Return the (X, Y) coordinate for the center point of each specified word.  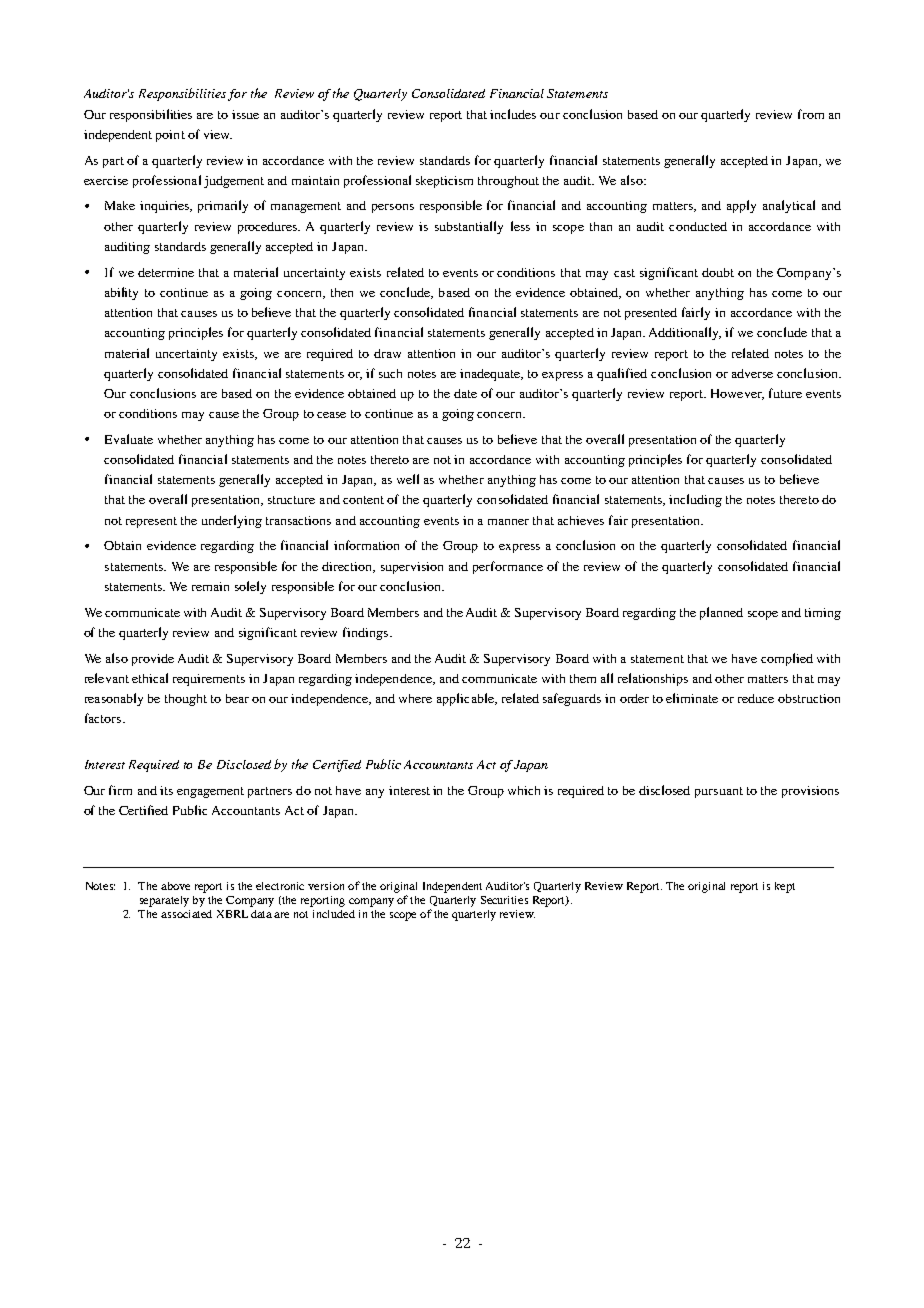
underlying (232, 521)
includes (513, 114)
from (811, 114)
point (170, 136)
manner (508, 522)
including (695, 500)
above (175, 886)
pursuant (719, 792)
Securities (504, 900)
